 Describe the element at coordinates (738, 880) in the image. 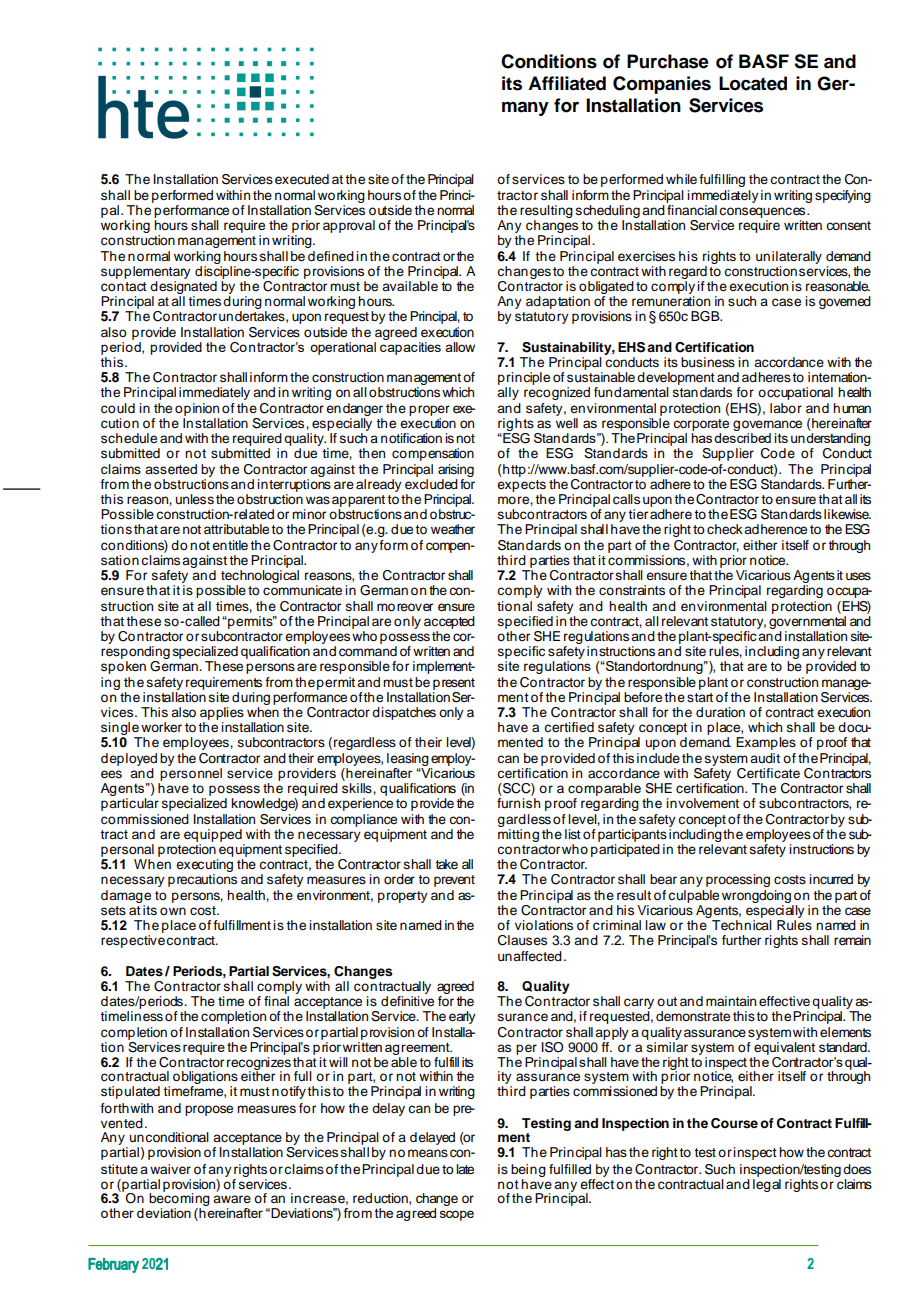

I see `processing` at that location.
